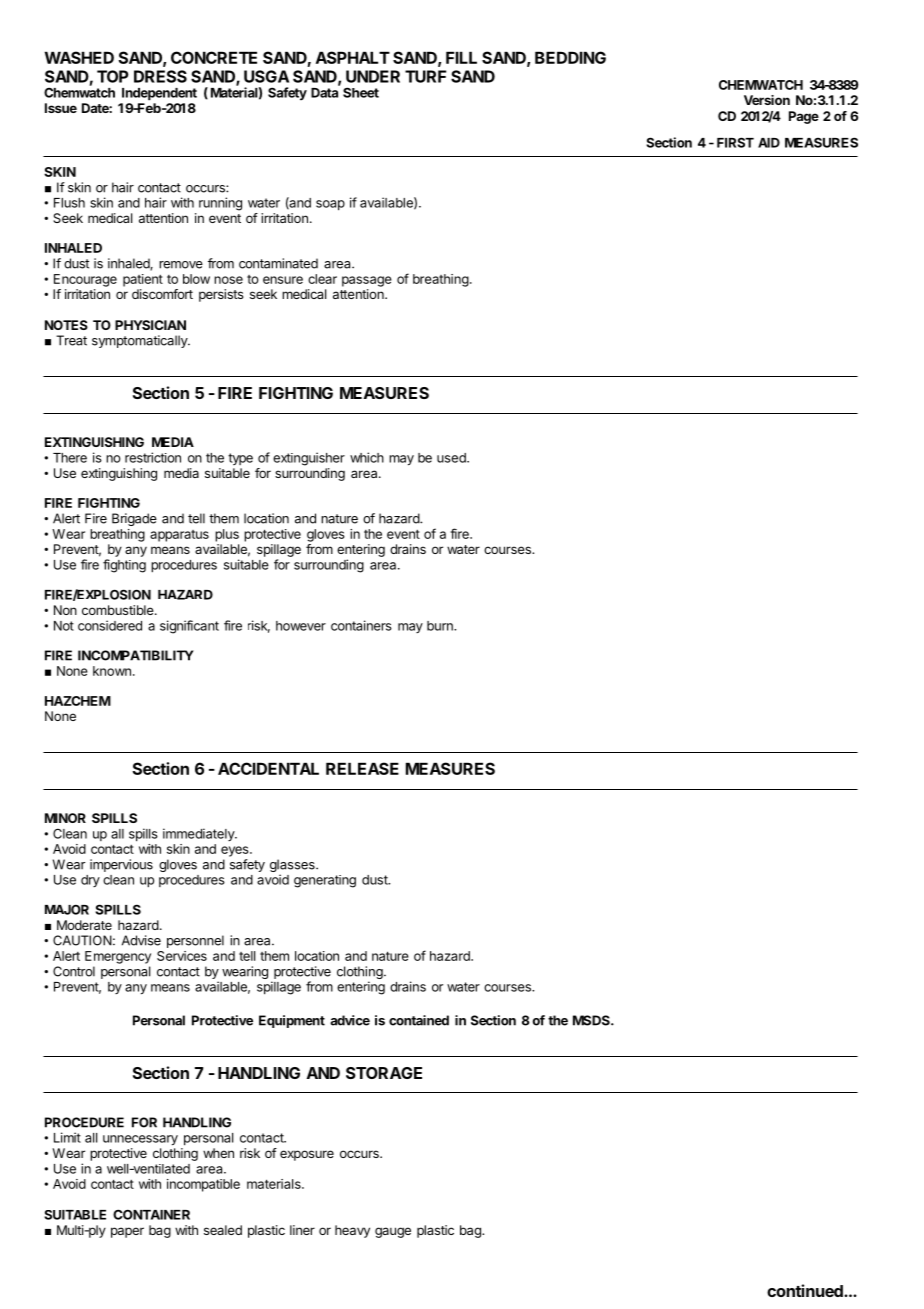 The height and width of the screenshot is (1309, 924). I want to click on paper, so click(127, 1232).
